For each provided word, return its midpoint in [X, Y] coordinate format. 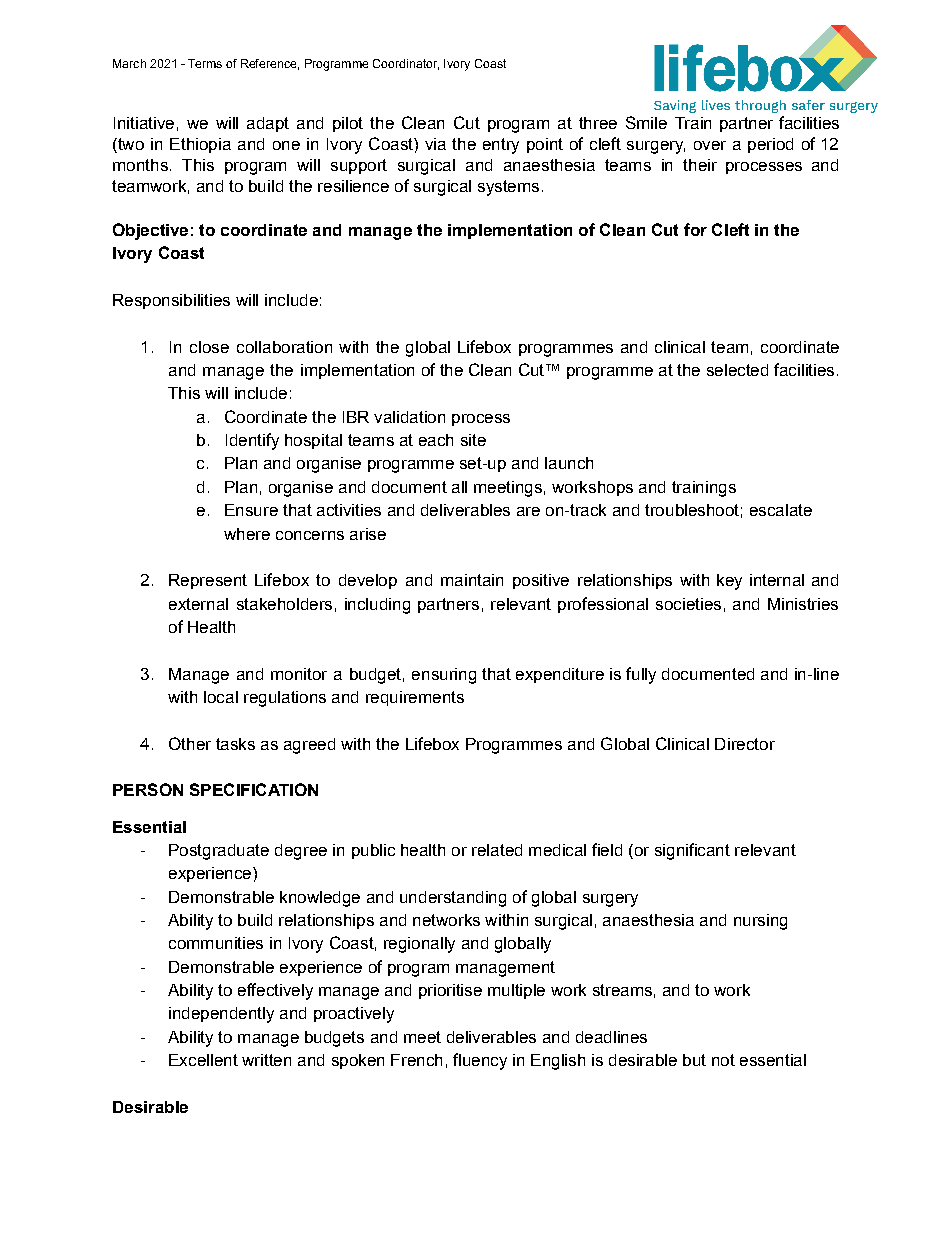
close [209, 347]
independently [221, 1015]
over [710, 145]
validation [409, 417]
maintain [472, 580]
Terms [205, 63]
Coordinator [406, 64]
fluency [480, 1061]
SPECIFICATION [254, 789]
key [729, 582]
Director [745, 744]
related [497, 850]
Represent [208, 581]
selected [737, 370]
